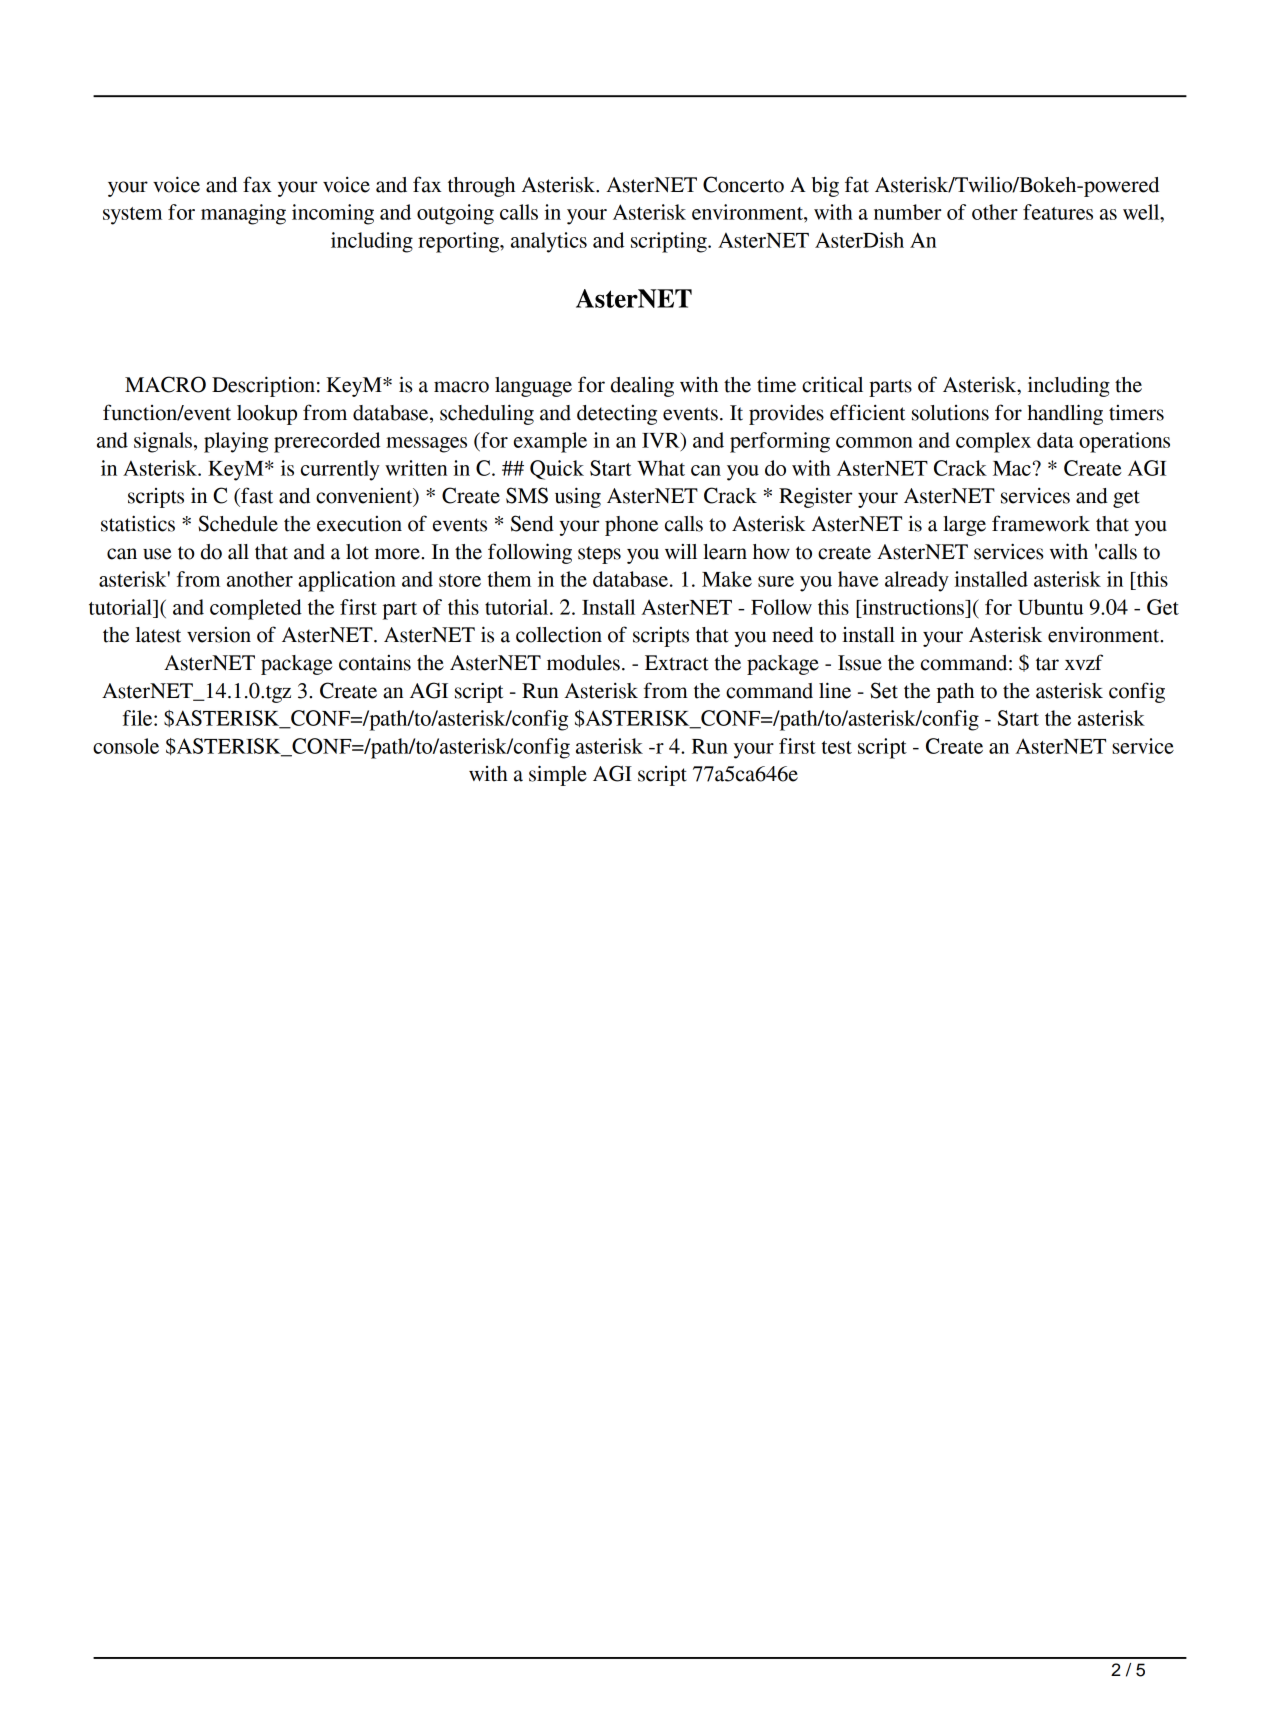  What do you see at coordinates (243, 214) in the page?
I see `managing` at bounding box center [243, 214].
